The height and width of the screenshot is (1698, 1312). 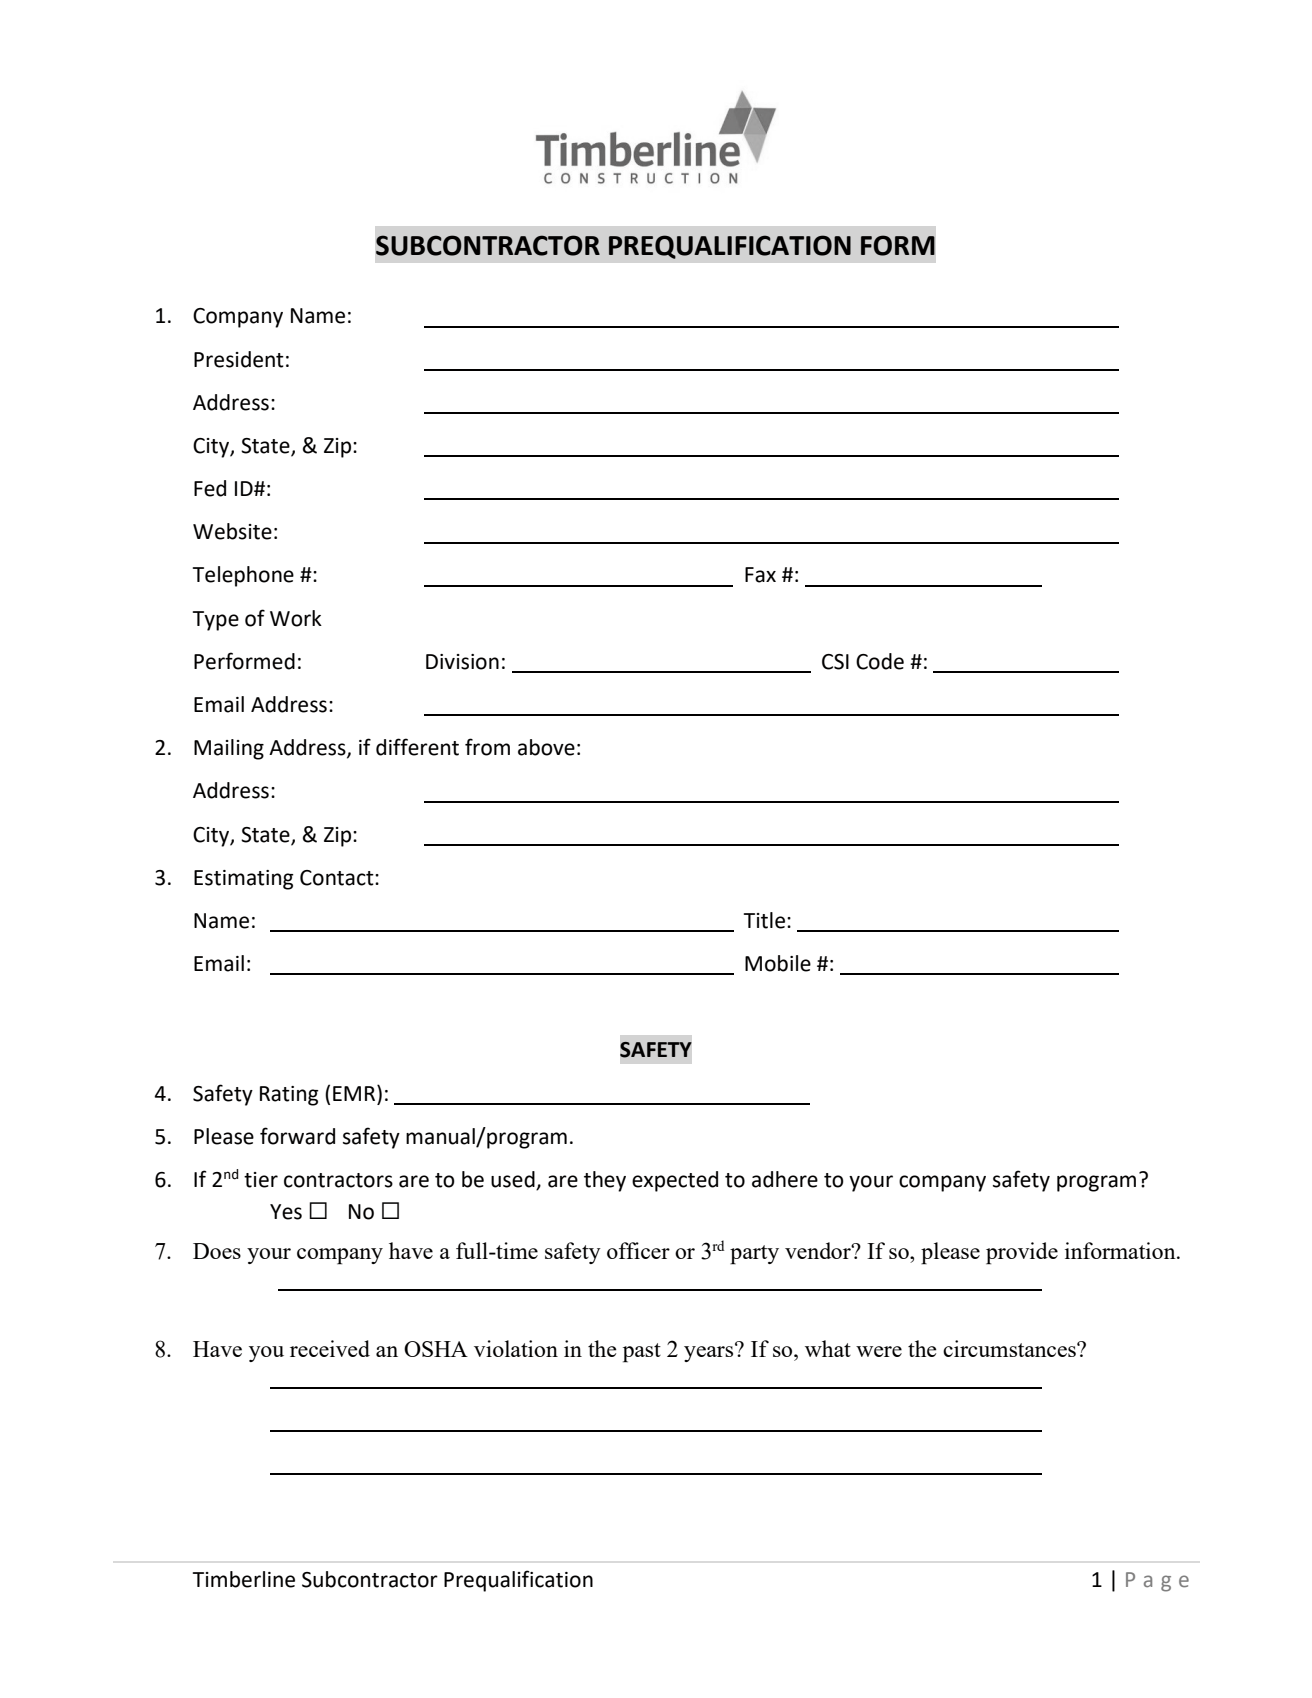 What do you see at coordinates (286, 1212) in the screenshot?
I see `Yes` at bounding box center [286, 1212].
